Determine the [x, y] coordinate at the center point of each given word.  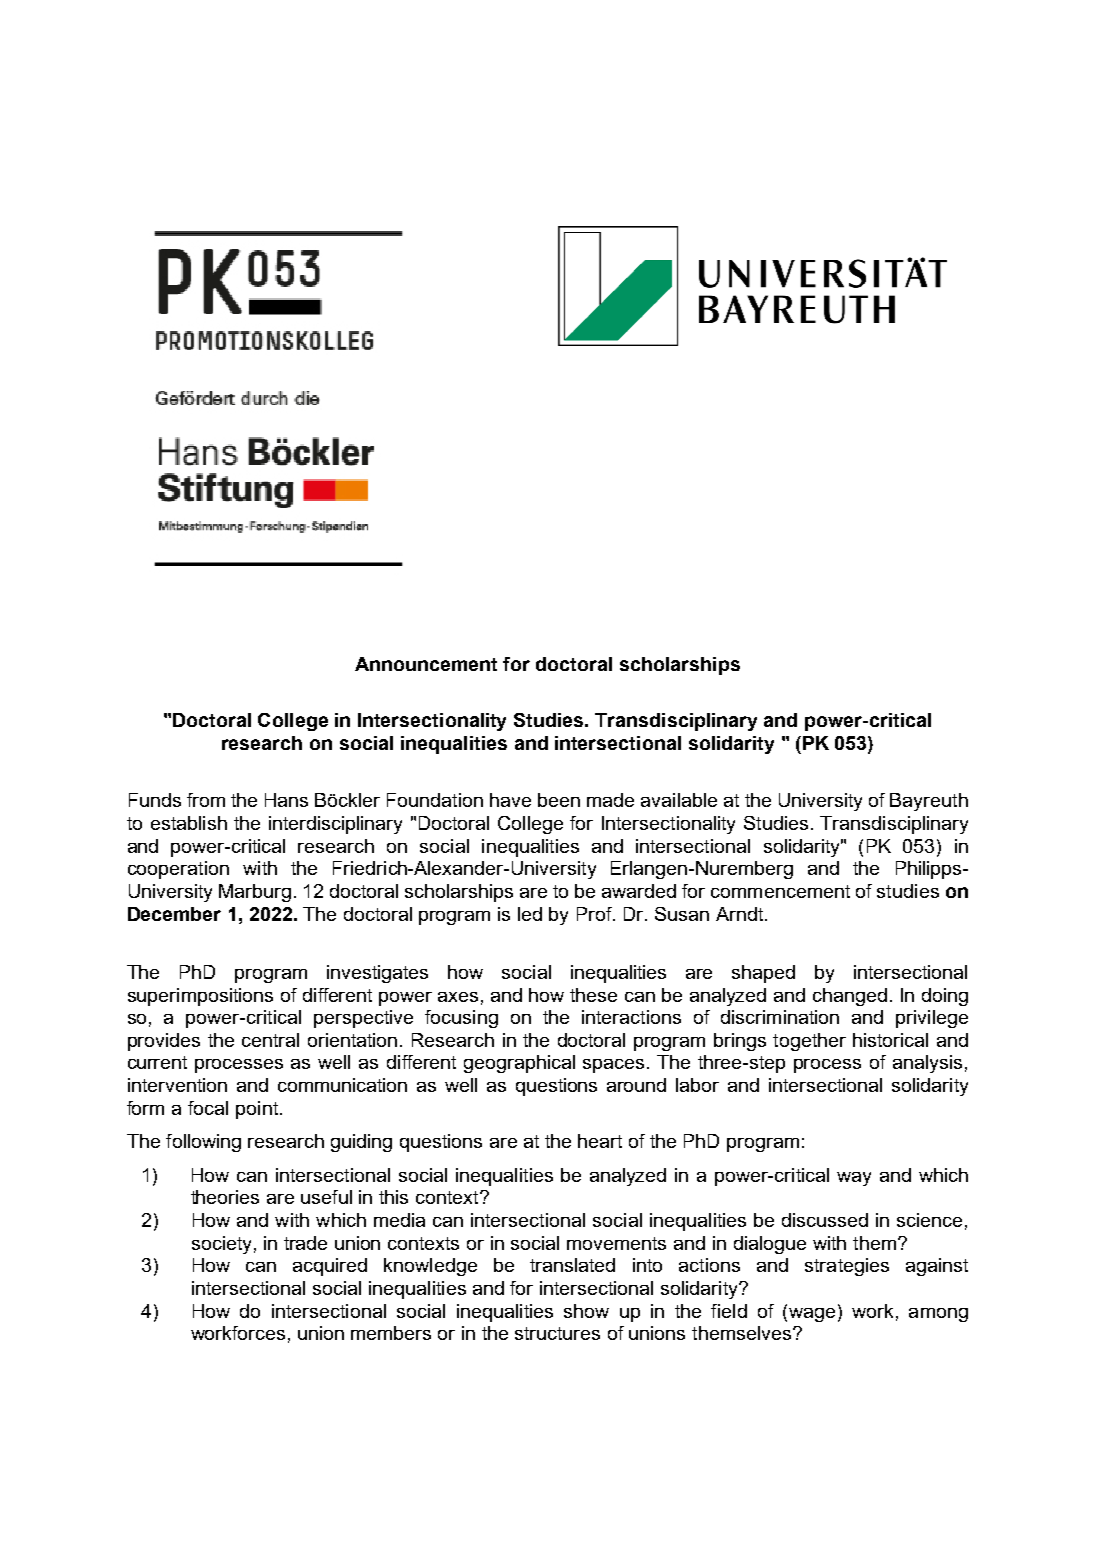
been [559, 800]
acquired [330, 1267]
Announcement [426, 664]
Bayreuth [929, 802]
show [586, 1311]
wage [812, 1315]
